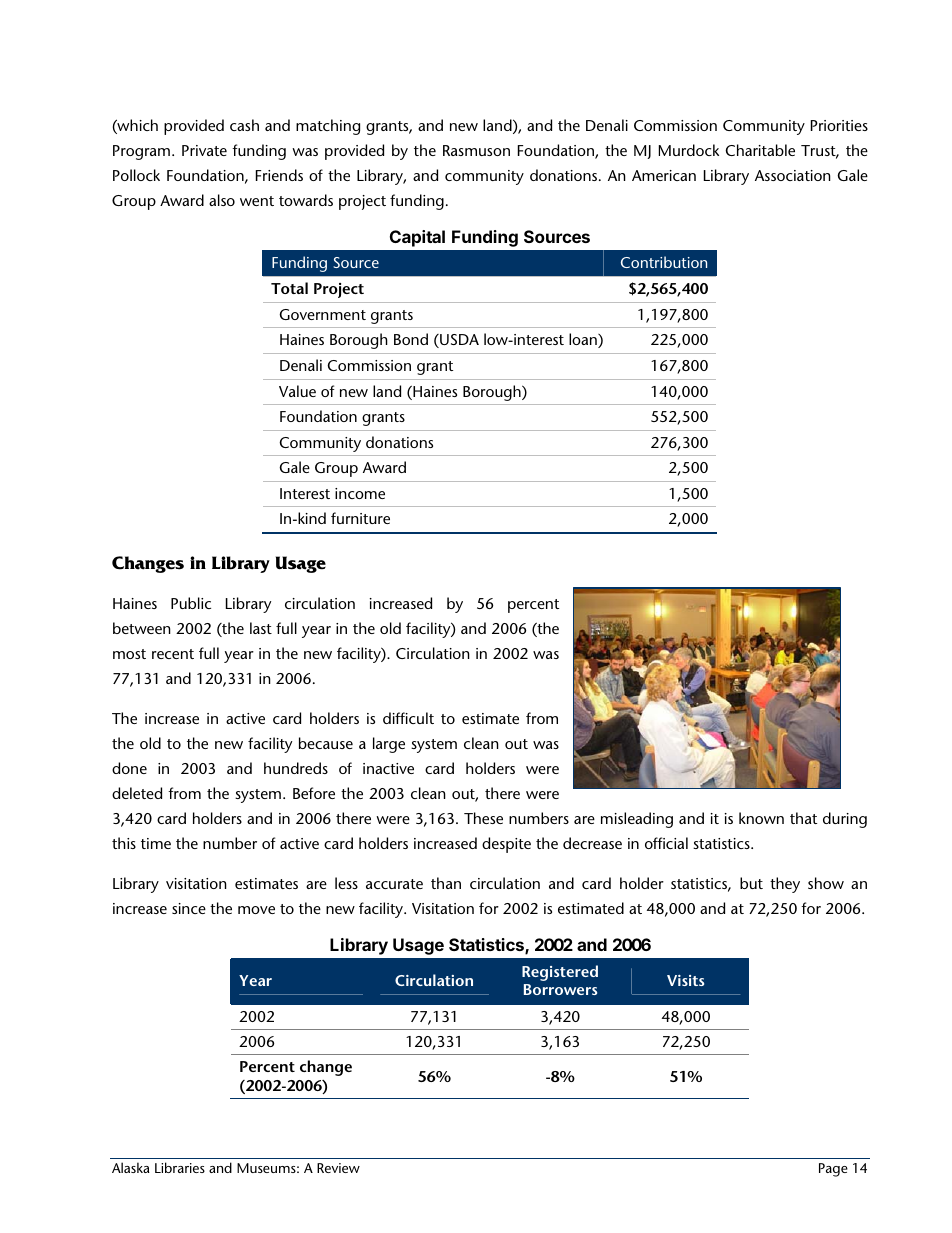 The height and width of the image is (1233, 952). Describe the element at coordinates (204, 150) in the image. I see `Private` at that location.
